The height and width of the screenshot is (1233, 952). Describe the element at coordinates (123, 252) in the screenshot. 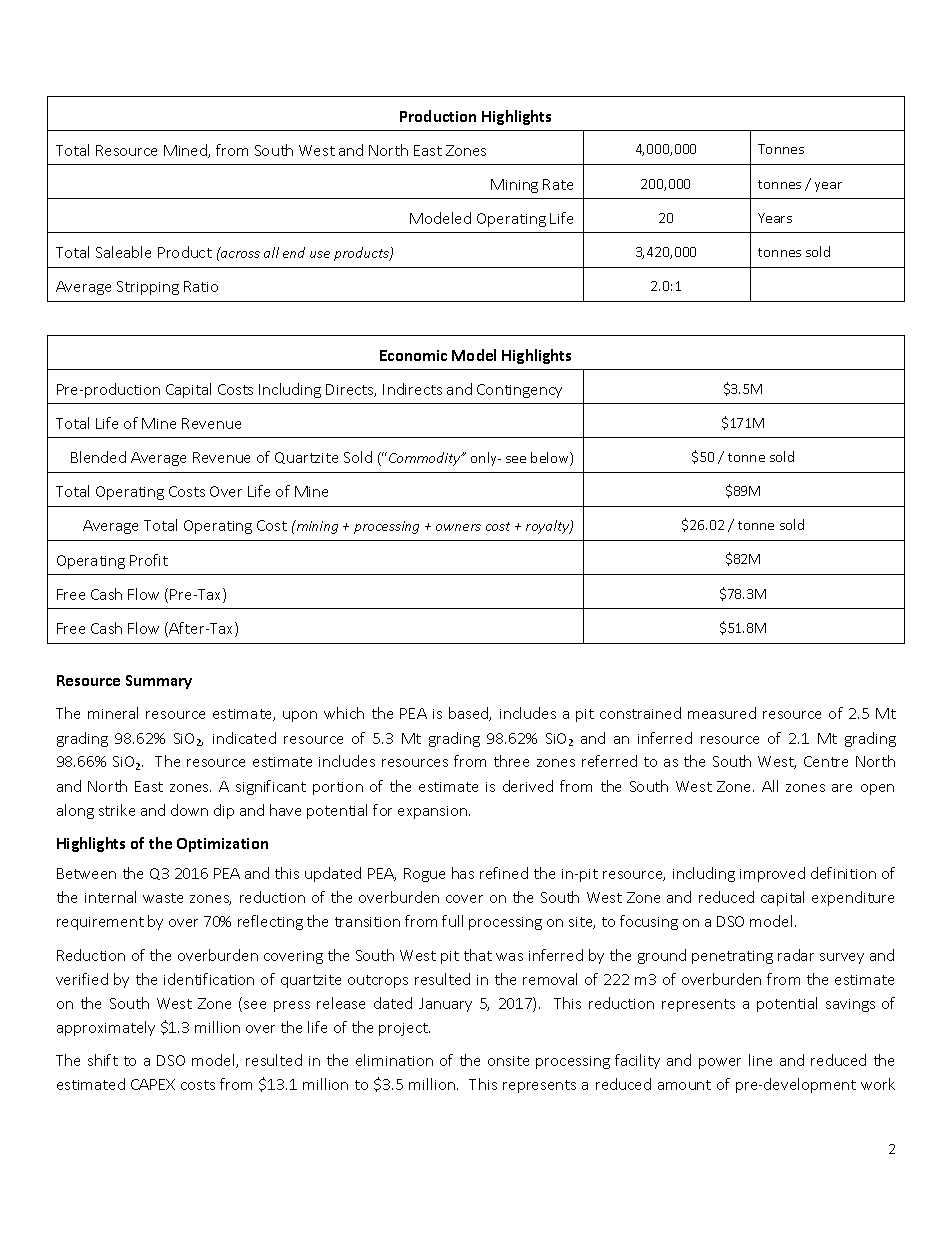

I see `Saleable` at that location.
